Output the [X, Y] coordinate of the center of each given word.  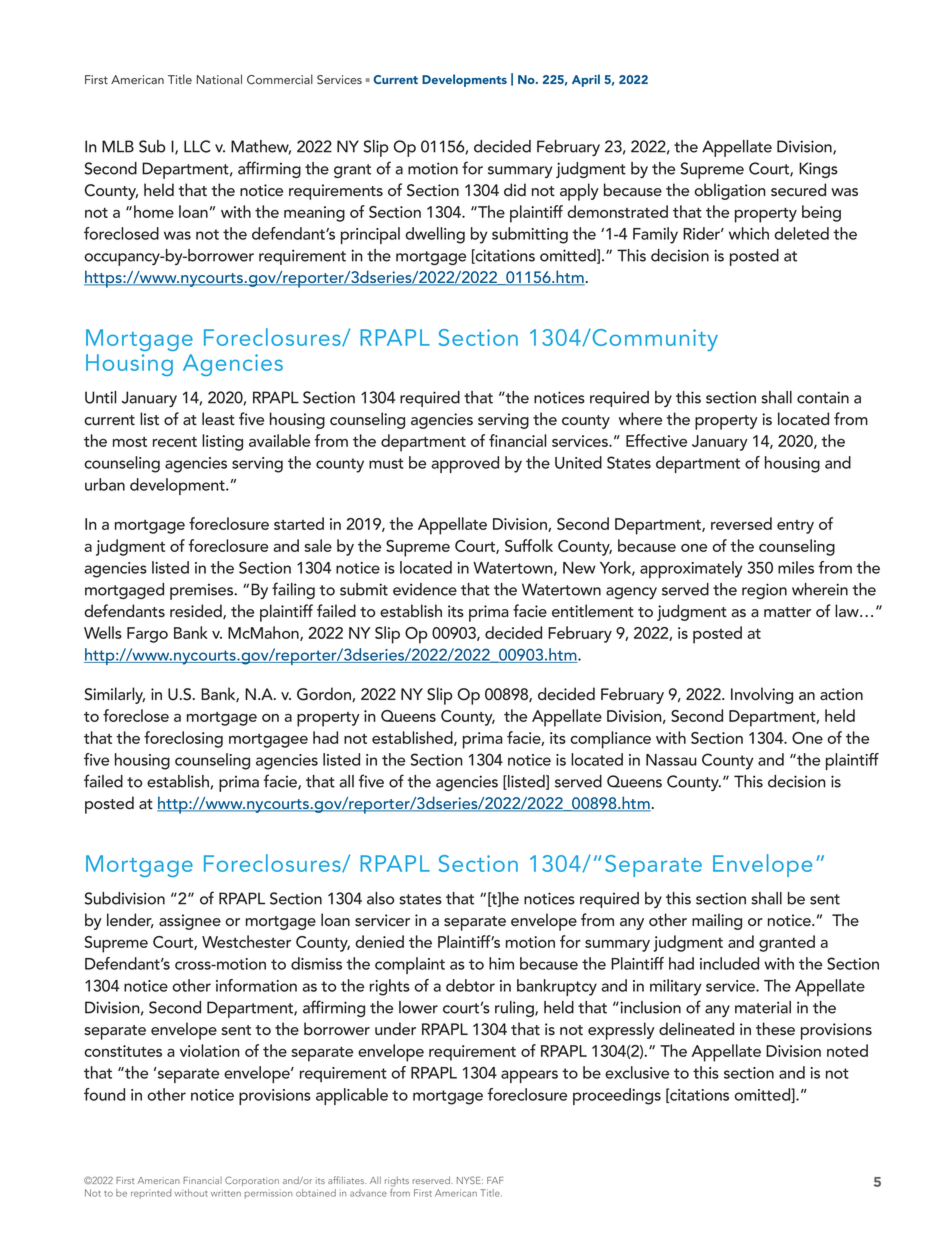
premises [203, 592]
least [218, 418]
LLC [197, 146]
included [729, 963]
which [749, 233]
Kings [818, 170]
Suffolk [529, 545]
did [515, 189]
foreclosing [183, 739]
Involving [762, 695]
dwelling [435, 235]
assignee [190, 922]
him [501, 963]
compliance [610, 740]
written [226, 1193]
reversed [741, 523]
